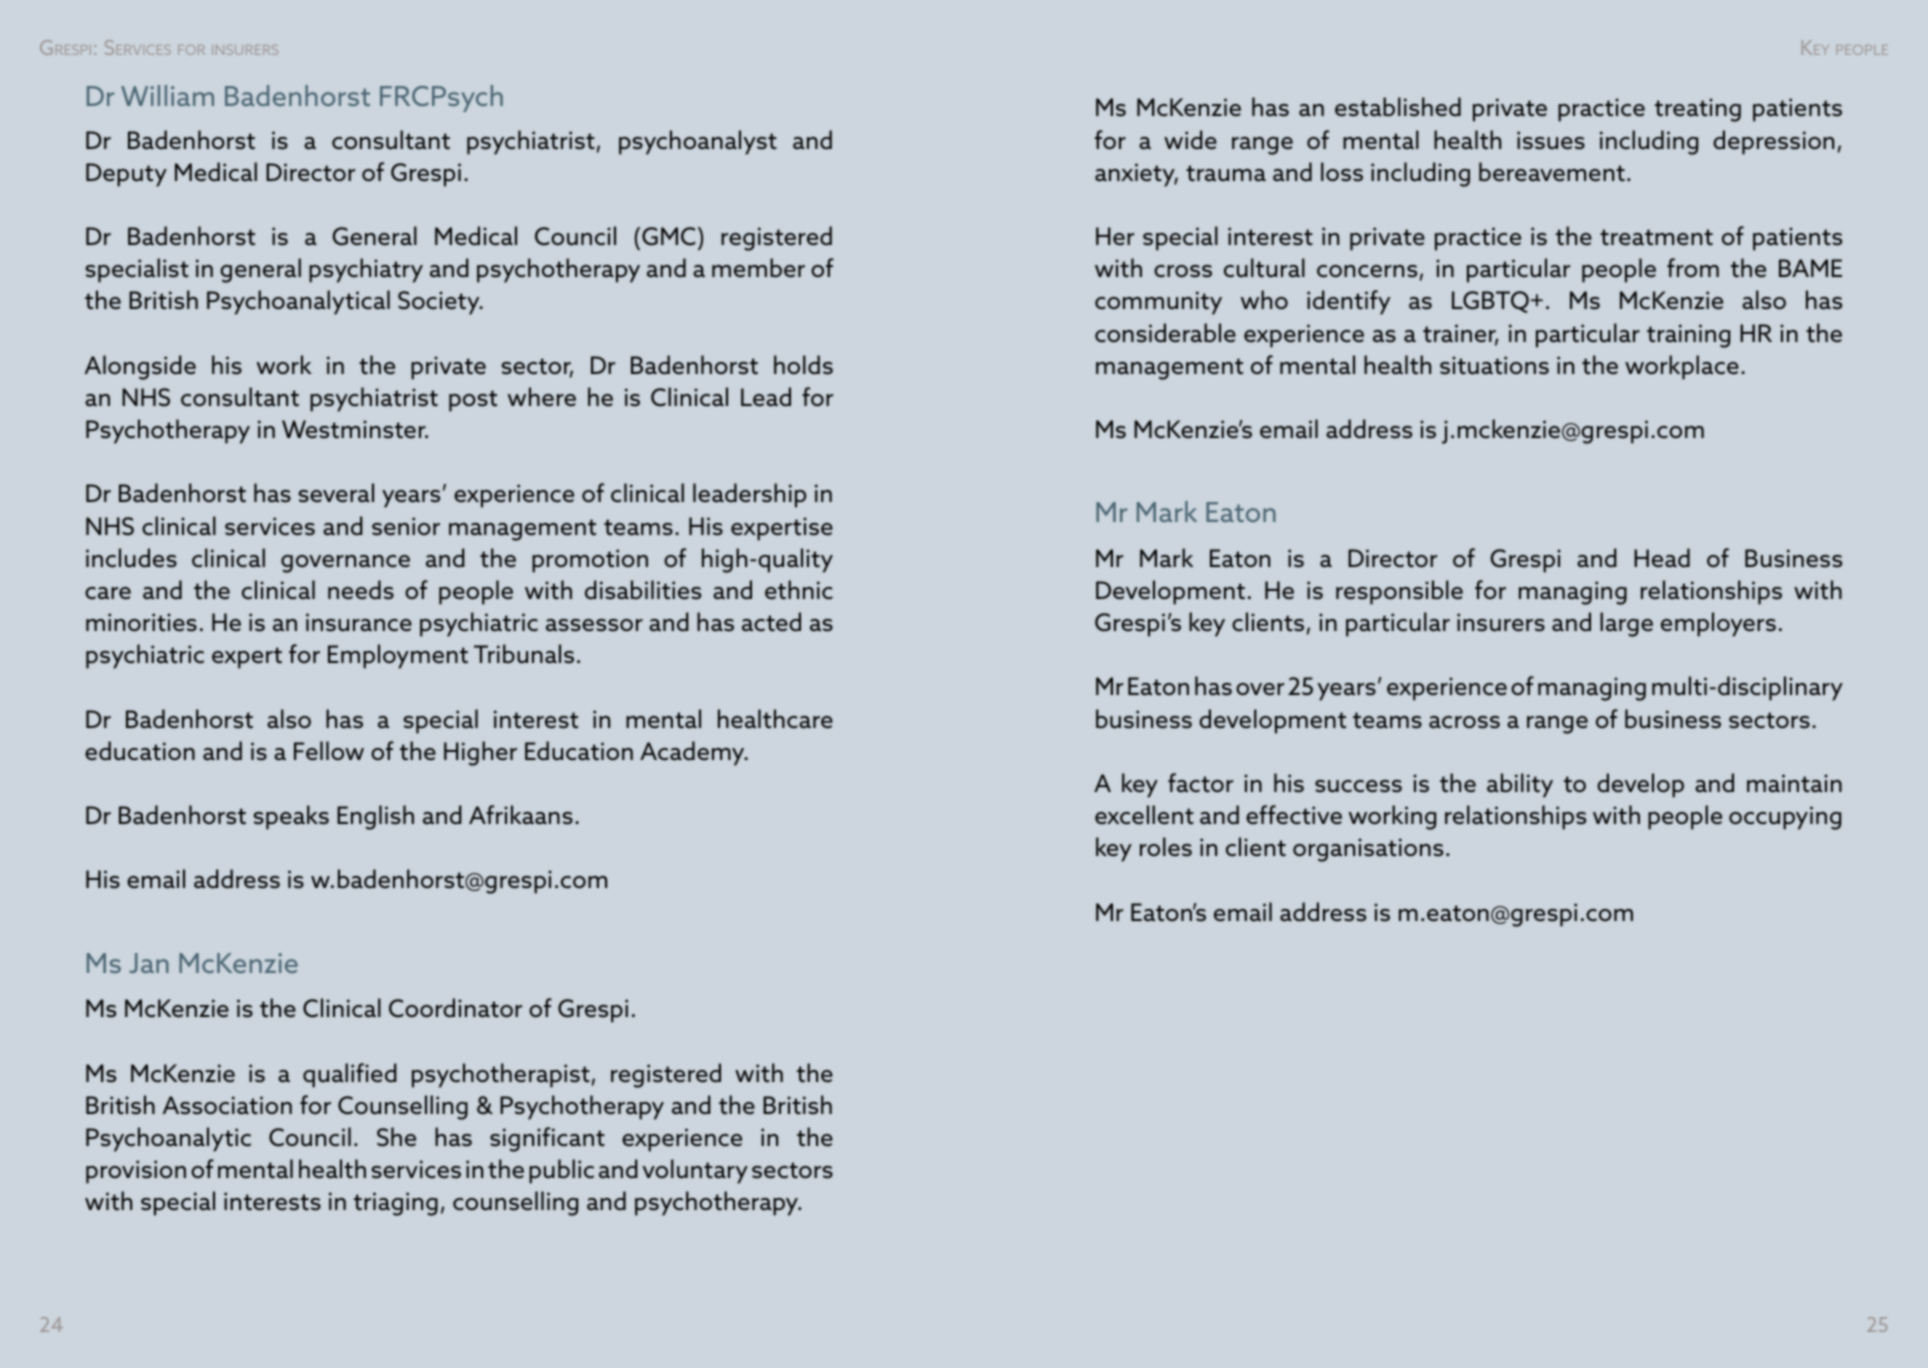 The height and width of the screenshot is (1368, 1928). I want to click on William, so click(167, 95).
